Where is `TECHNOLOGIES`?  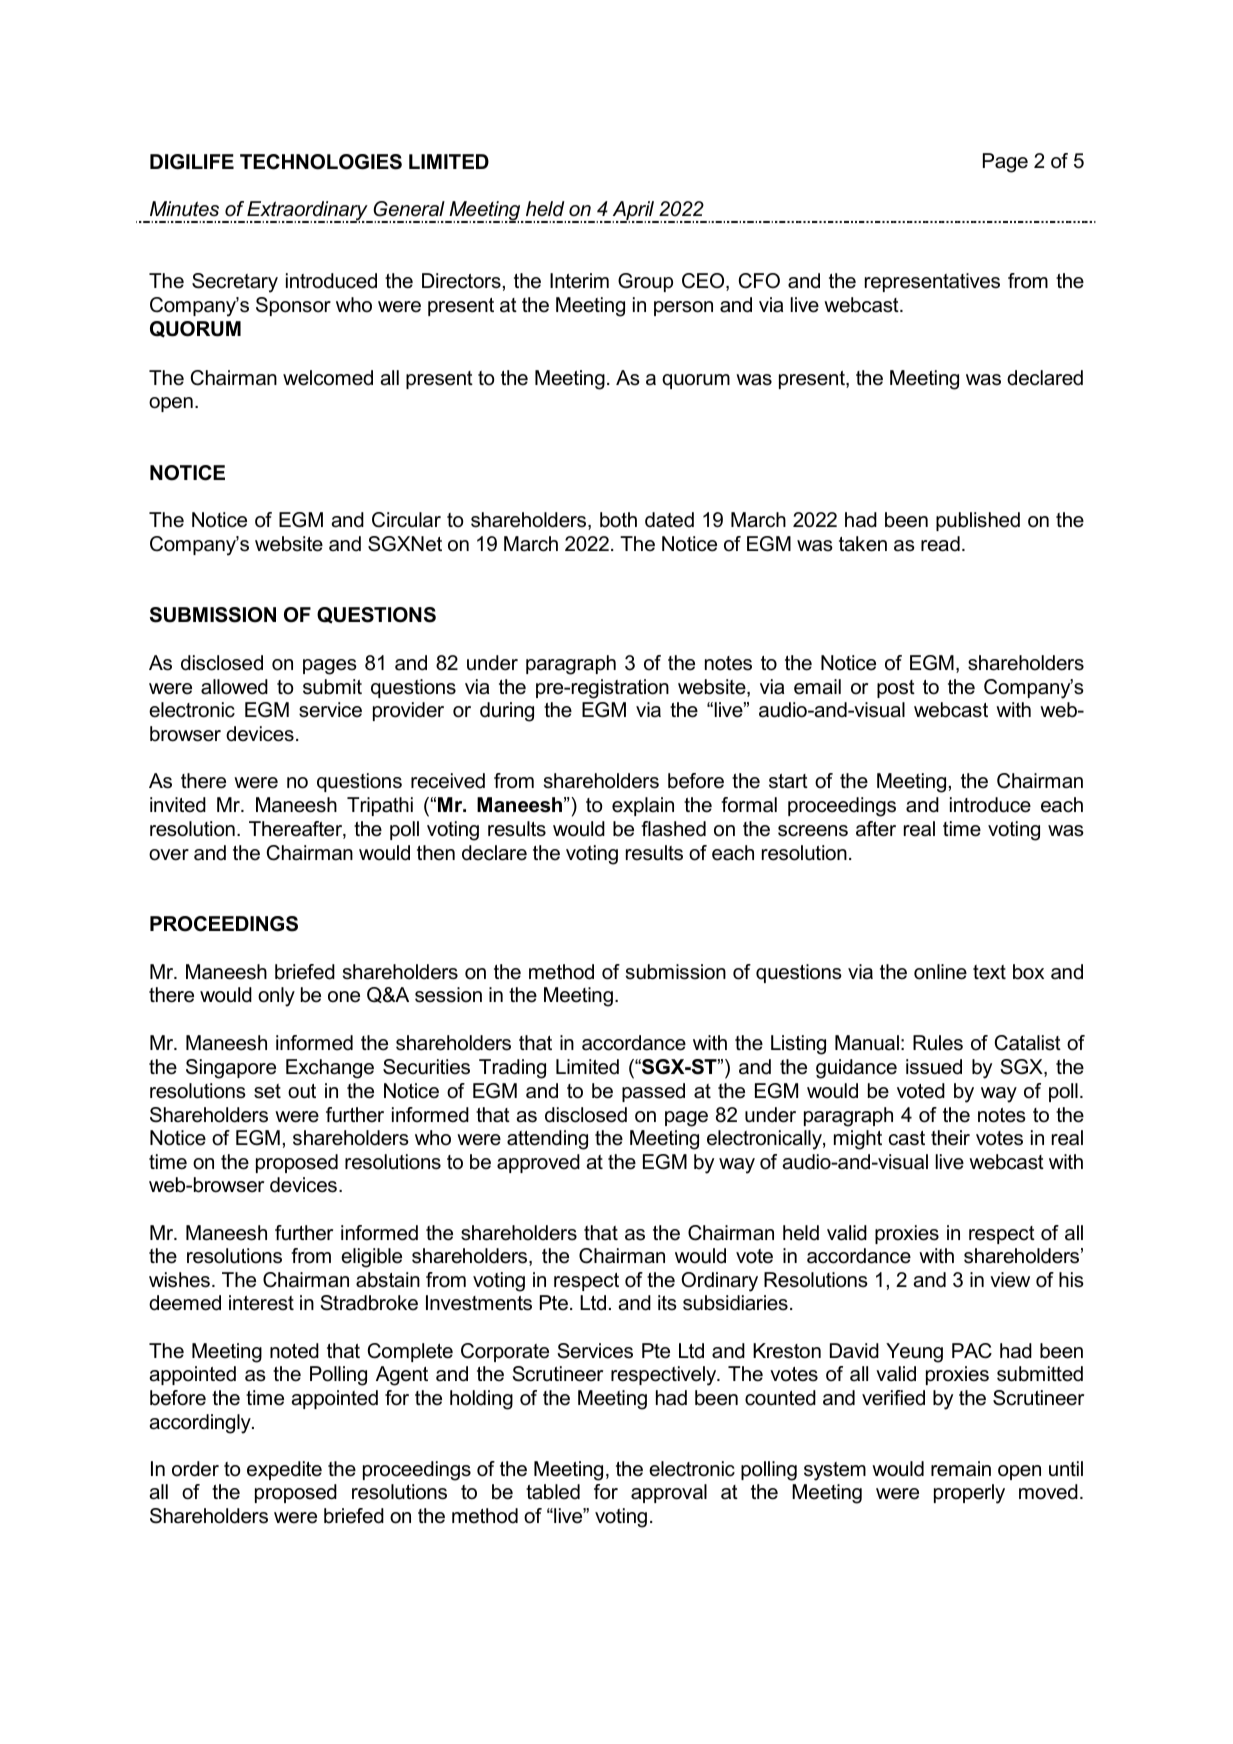 TECHNOLOGIES is located at coordinates (321, 162).
